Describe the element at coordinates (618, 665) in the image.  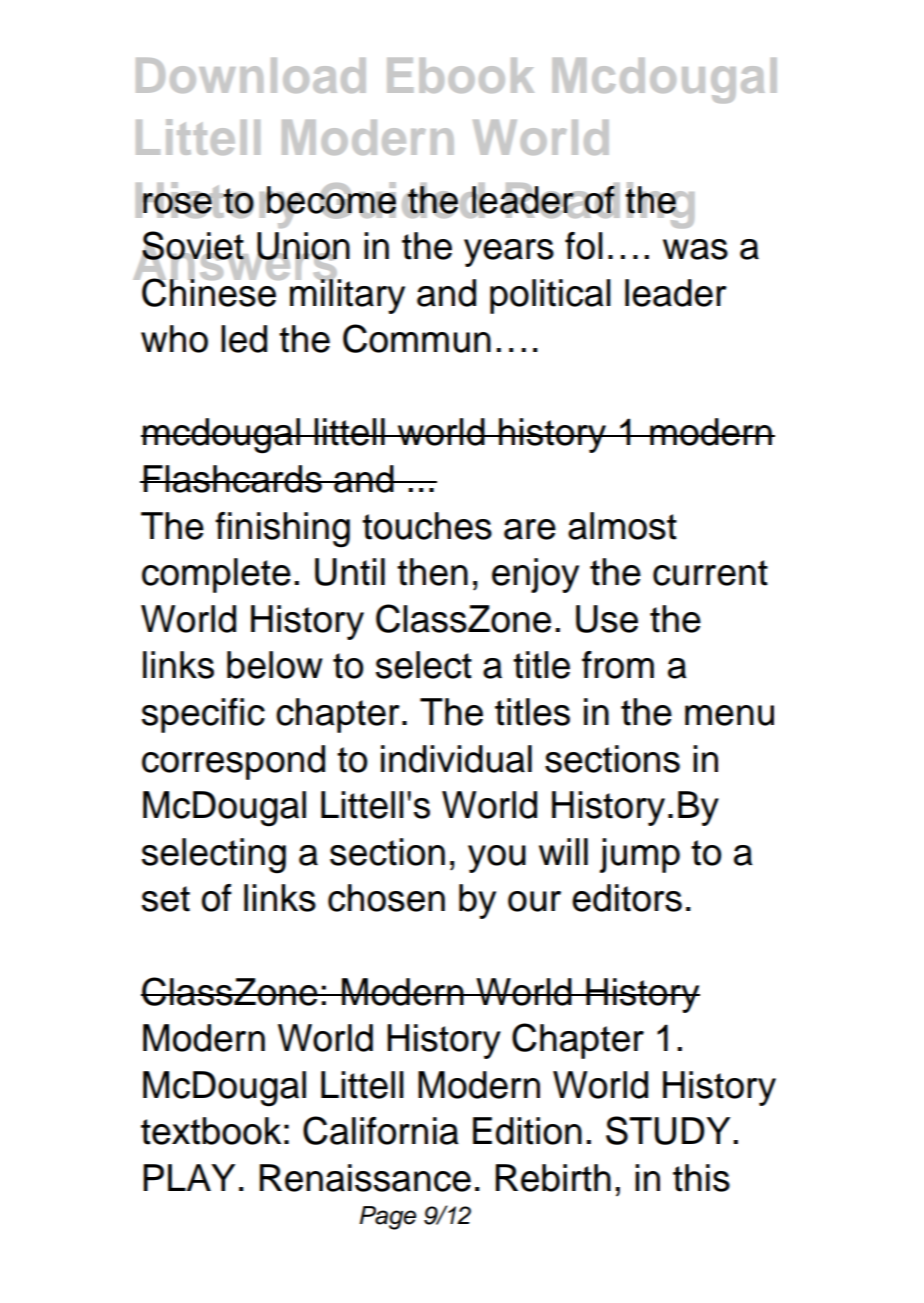
I see `from` at that location.
